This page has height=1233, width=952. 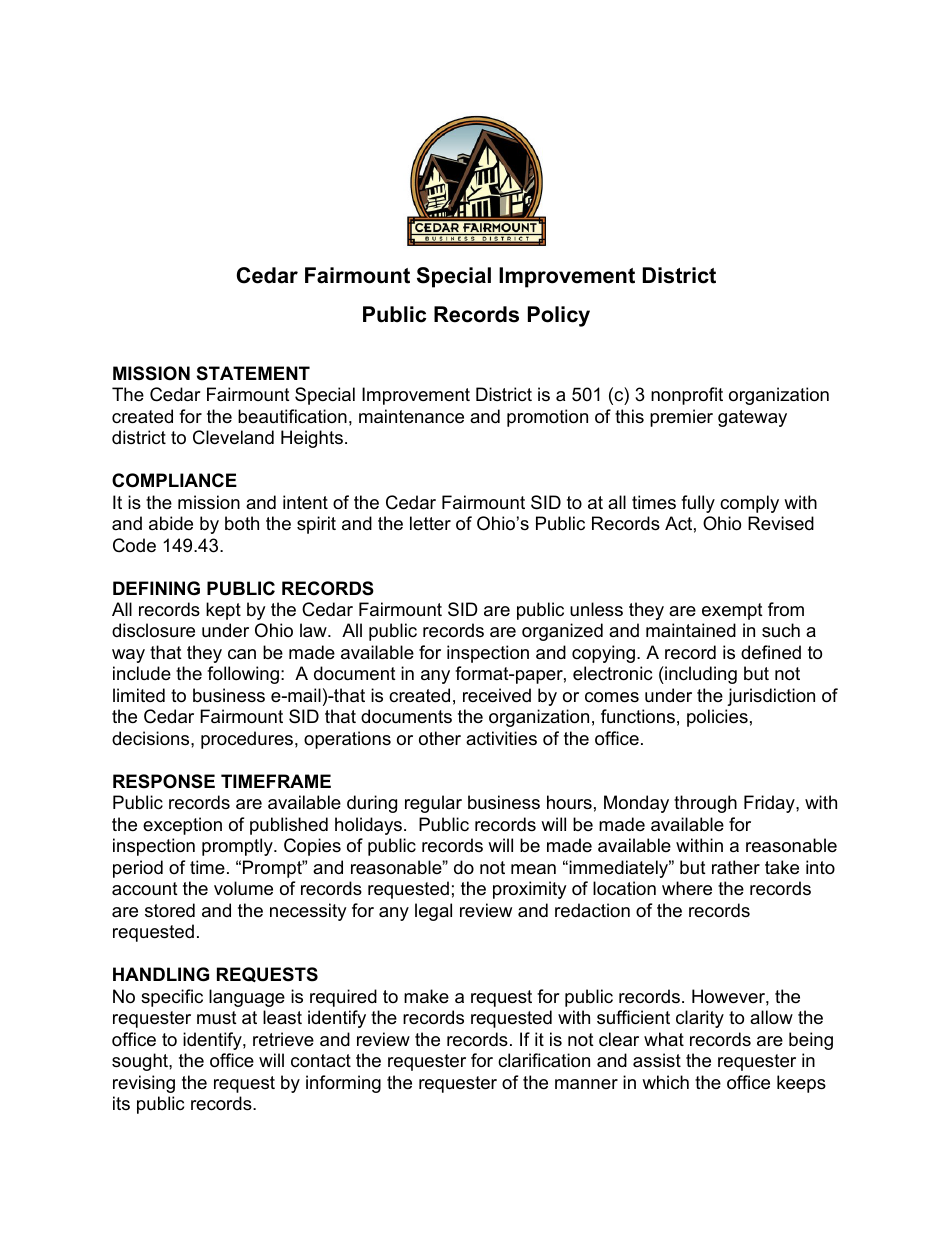 What do you see at coordinates (559, 316) in the page?
I see `Policy` at bounding box center [559, 316].
